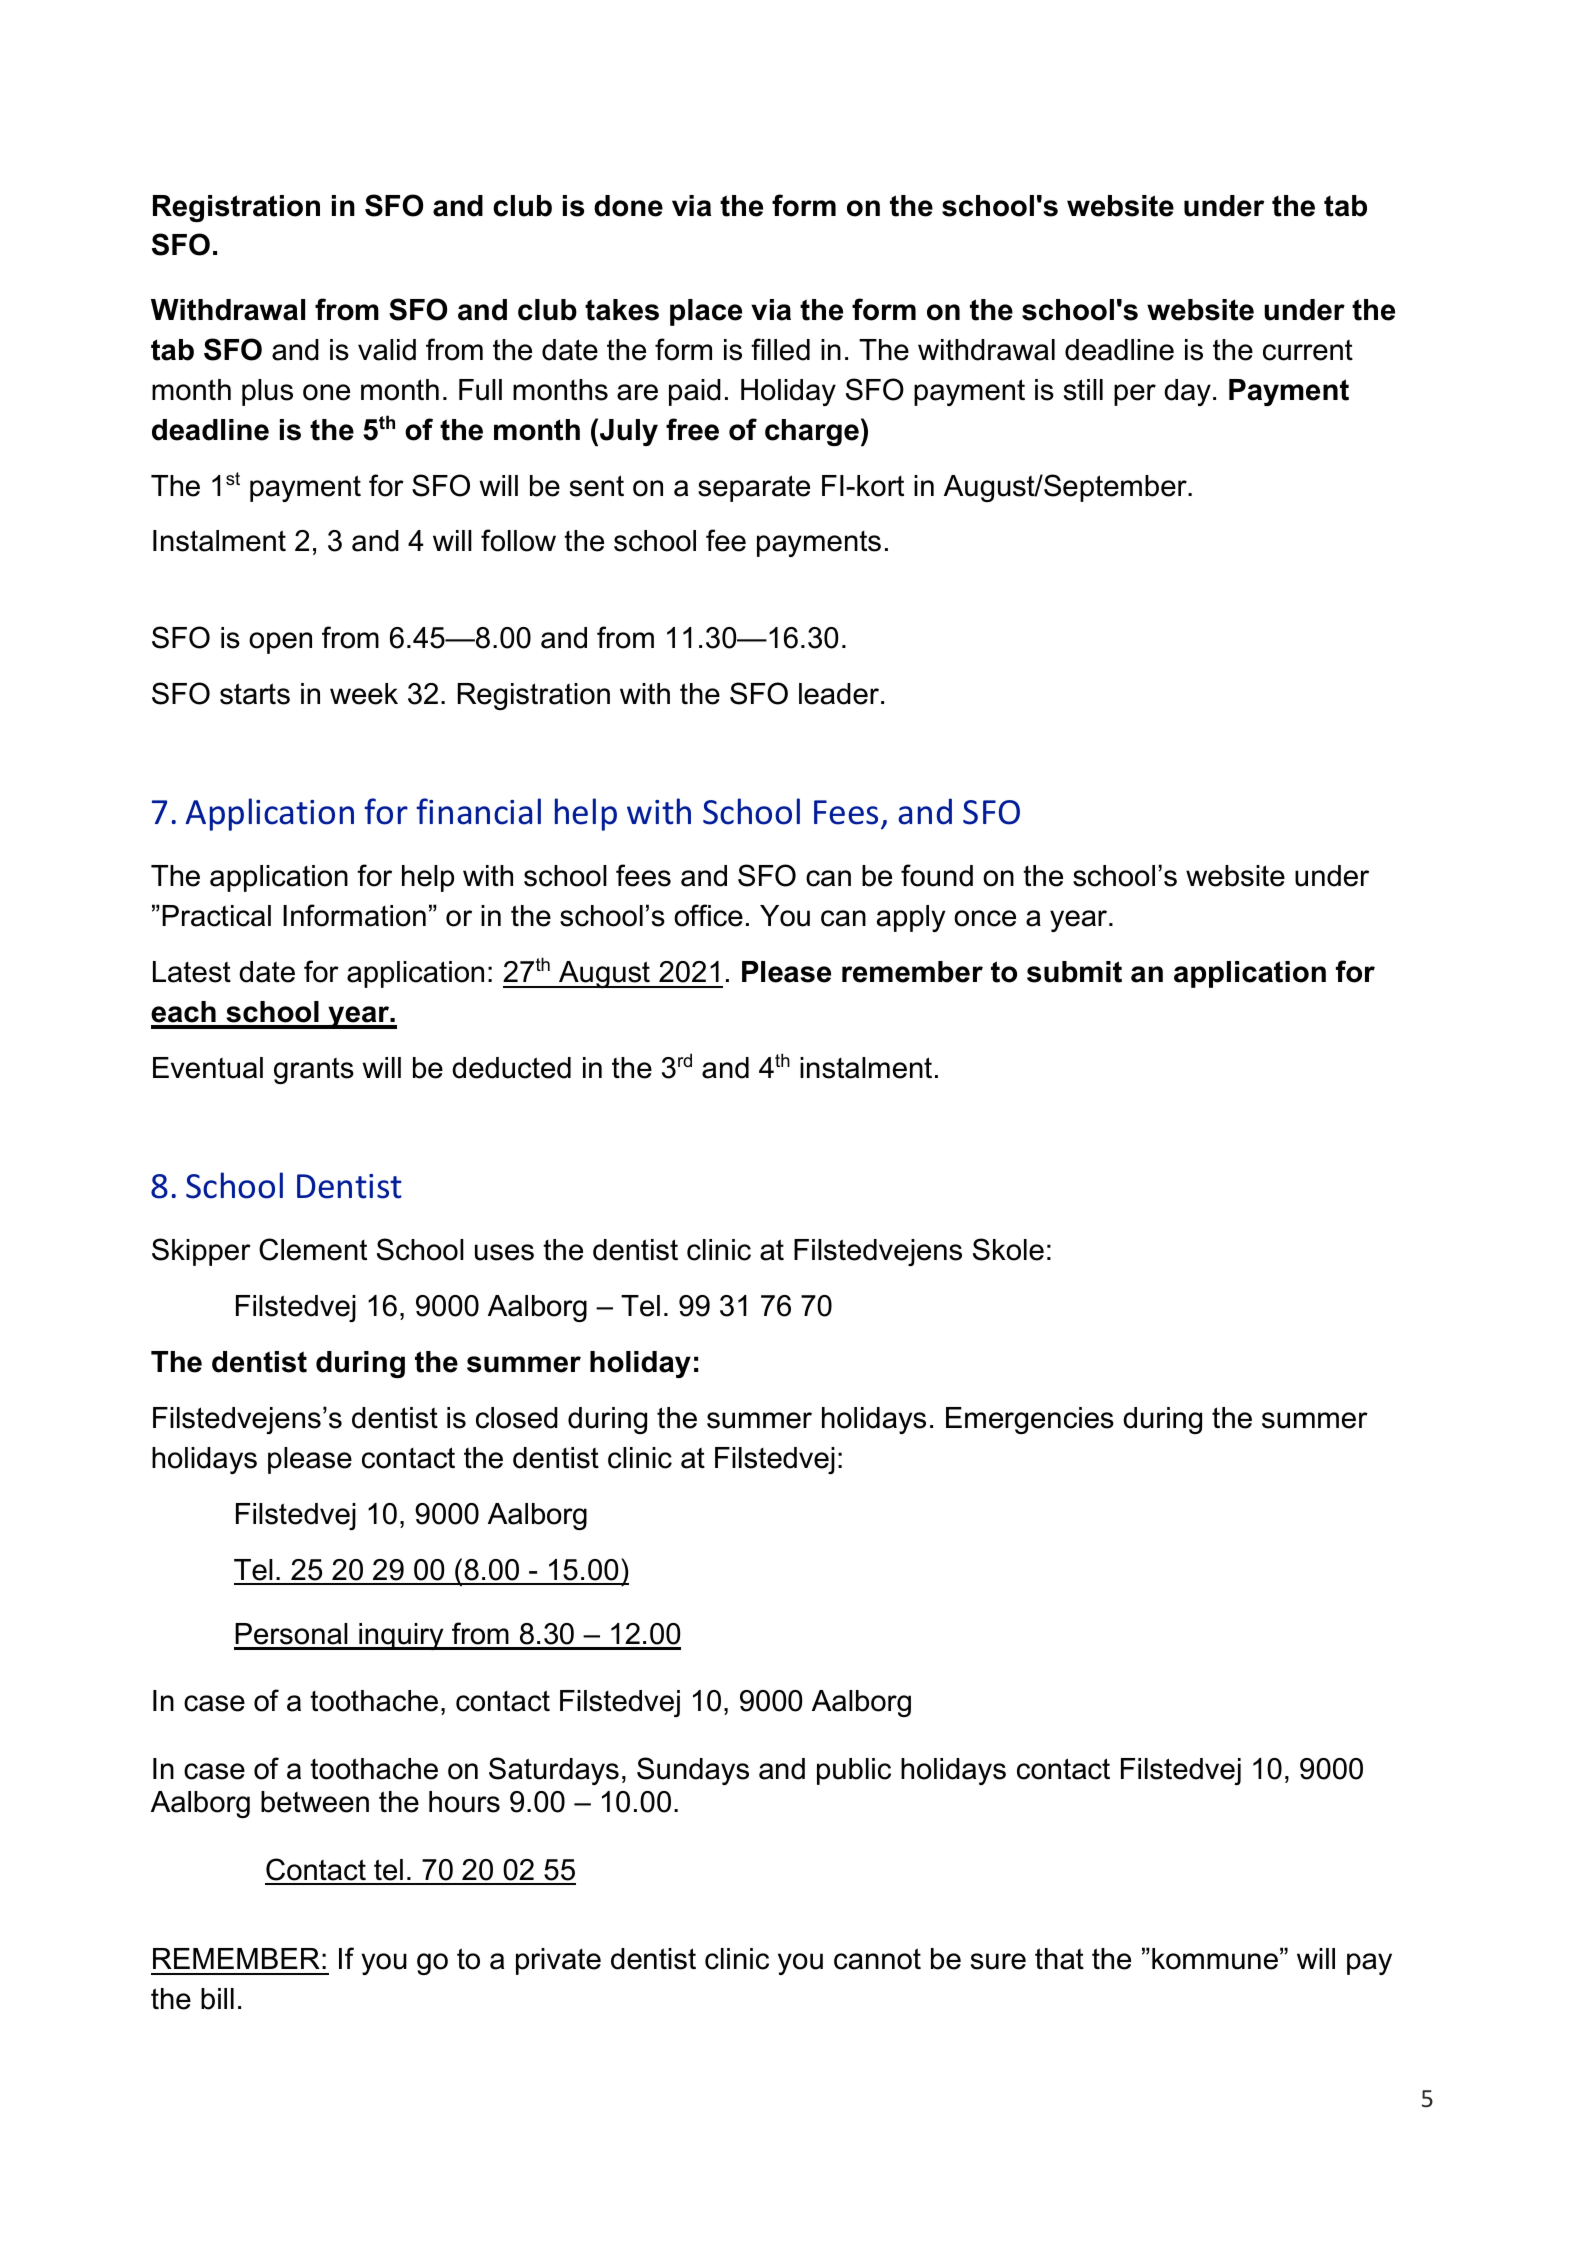 The height and width of the screenshot is (2241, 1585). I want to click on leader, so click(840, 694).
